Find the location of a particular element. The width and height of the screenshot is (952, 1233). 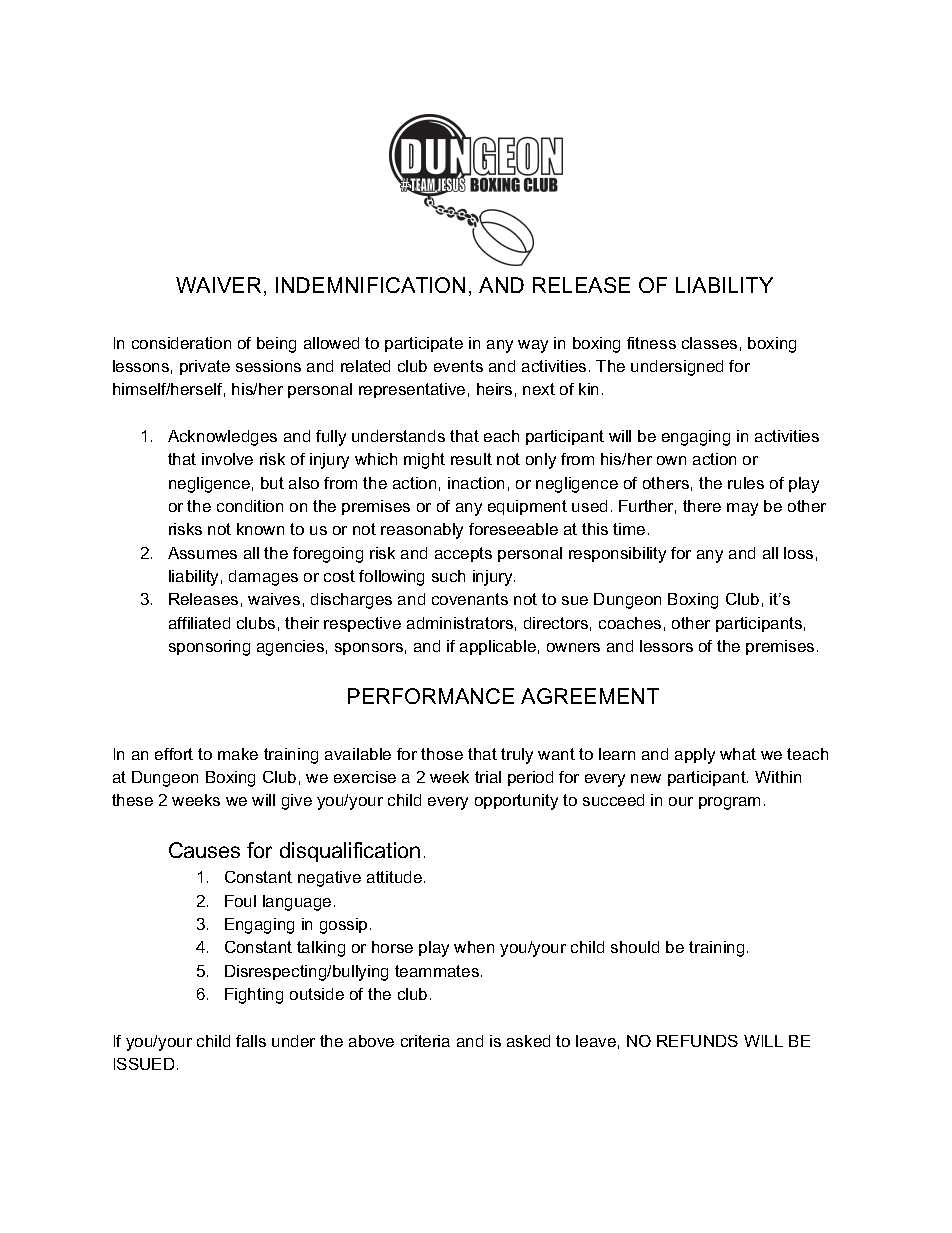

criteria is located at coordinates (425, 1041).
